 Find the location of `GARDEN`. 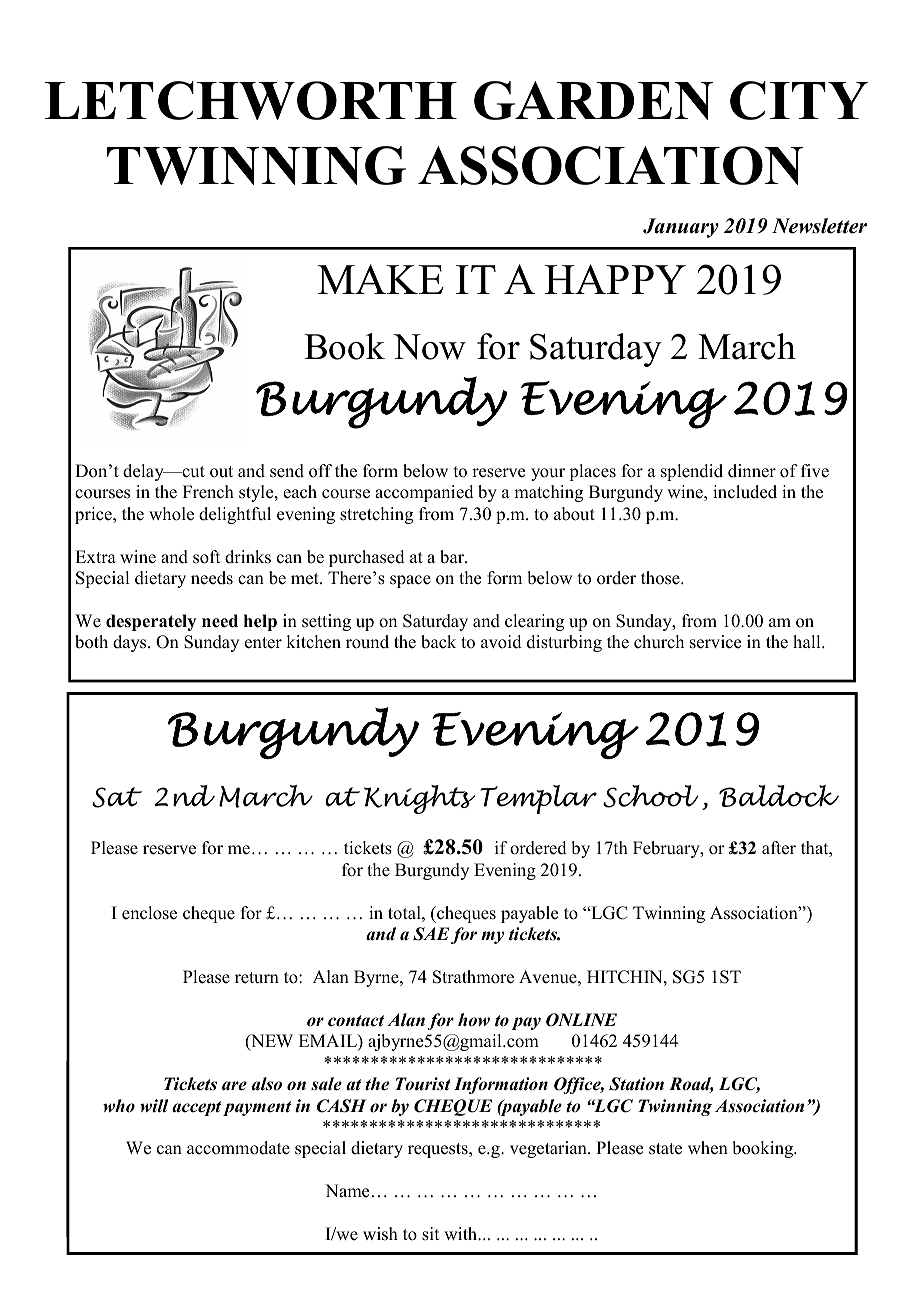

GARDEN is located at coordinates (593, 100).
